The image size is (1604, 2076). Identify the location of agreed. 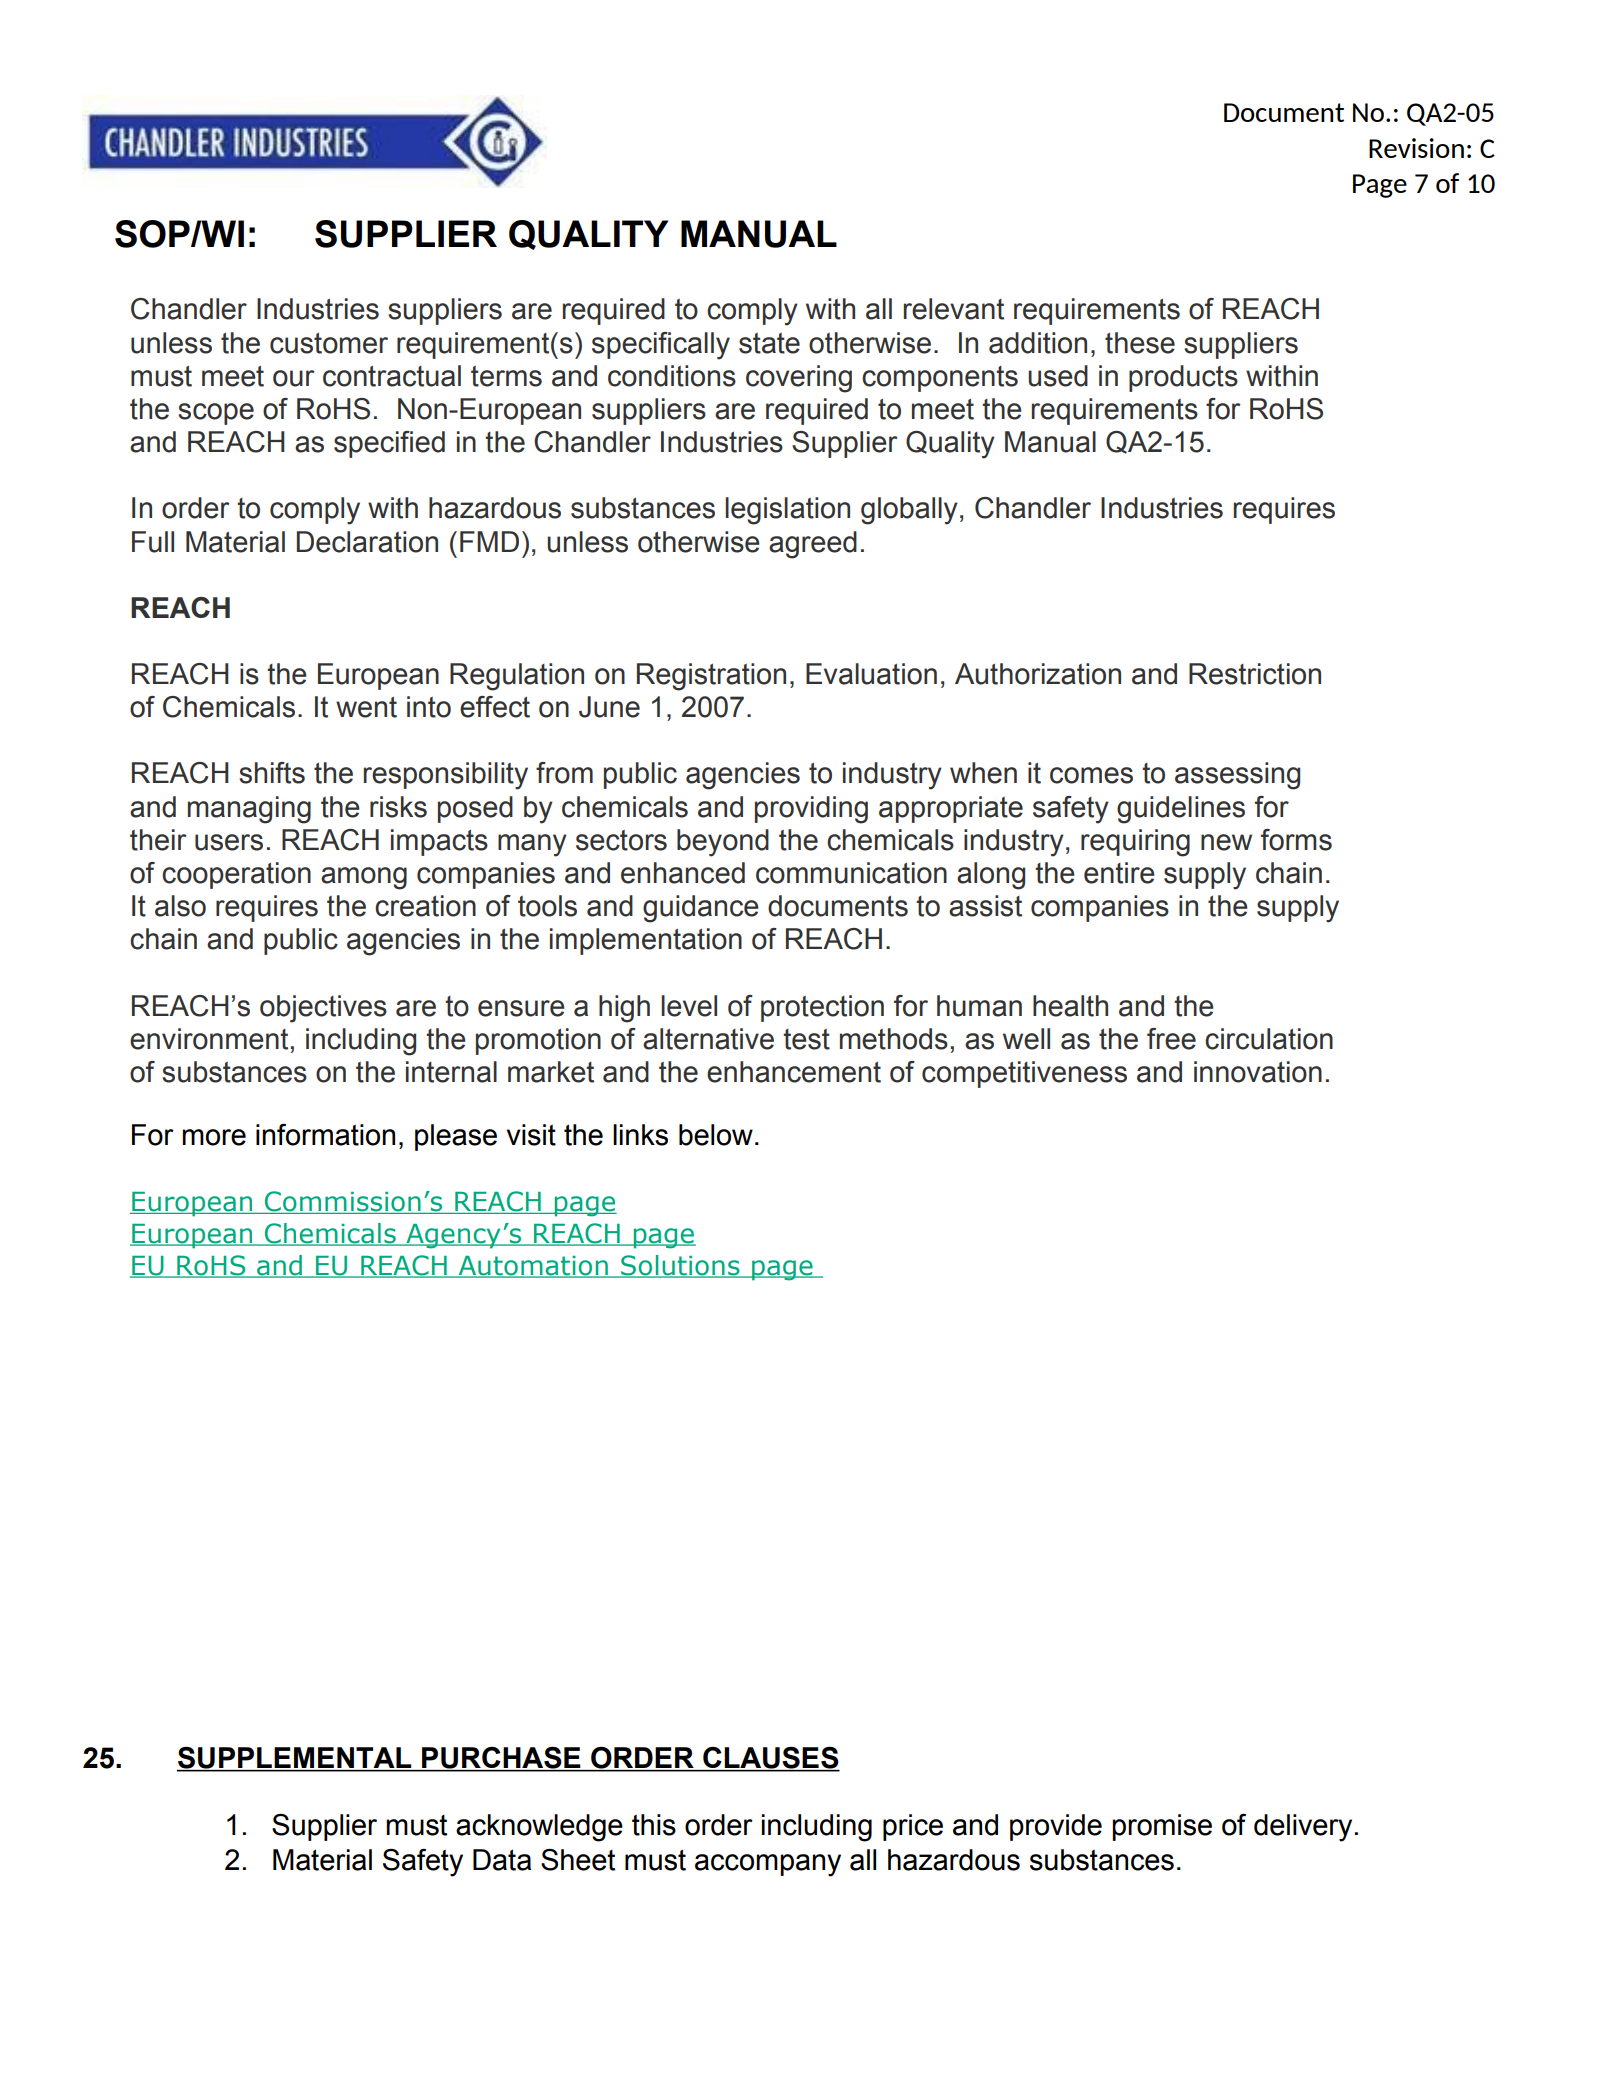
(813, 545).
